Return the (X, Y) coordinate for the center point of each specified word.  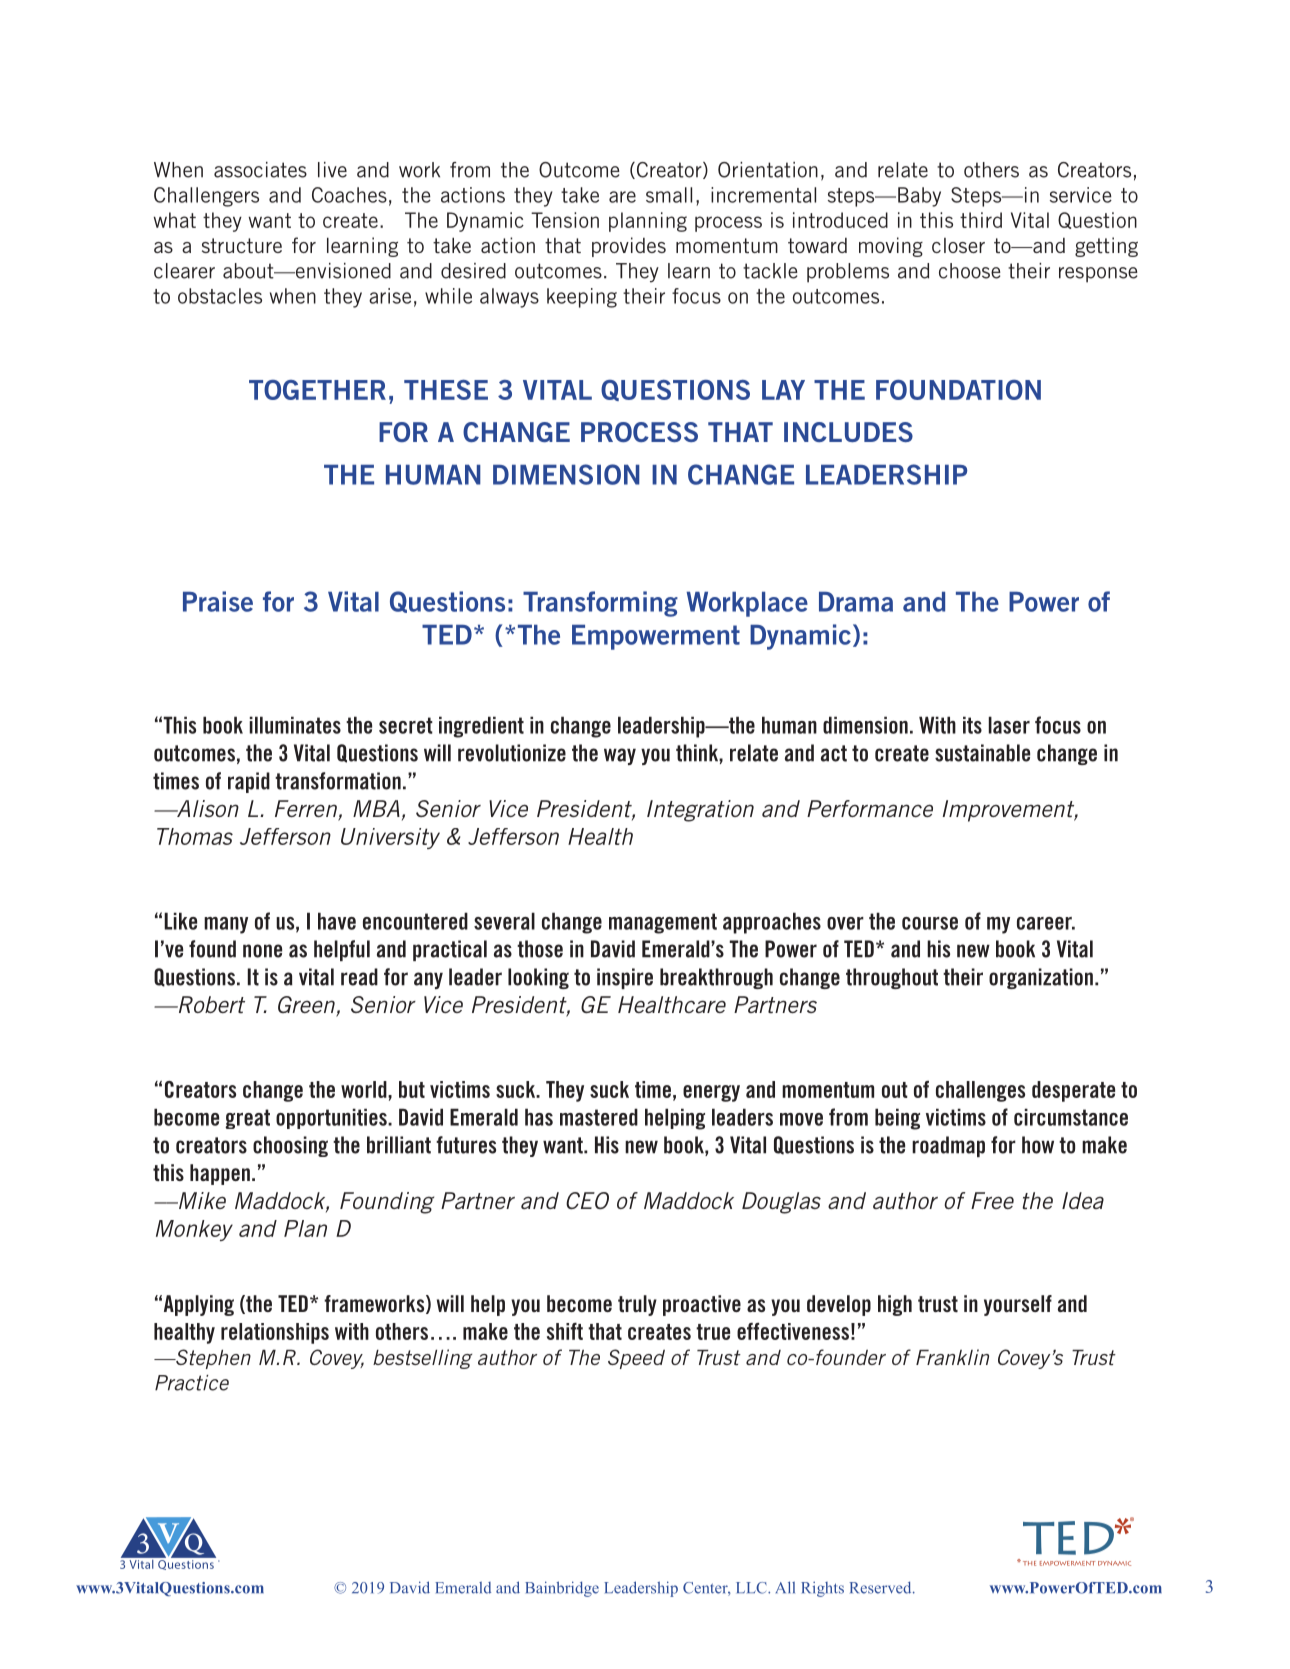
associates (260, 170)
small (669, 195)
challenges (980, 1091)
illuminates (295, 725)
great (247, 1119)
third (981, 220)
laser (1009, 725)
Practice (192, 1383)
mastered (599, 1117)
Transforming (600, 604)
